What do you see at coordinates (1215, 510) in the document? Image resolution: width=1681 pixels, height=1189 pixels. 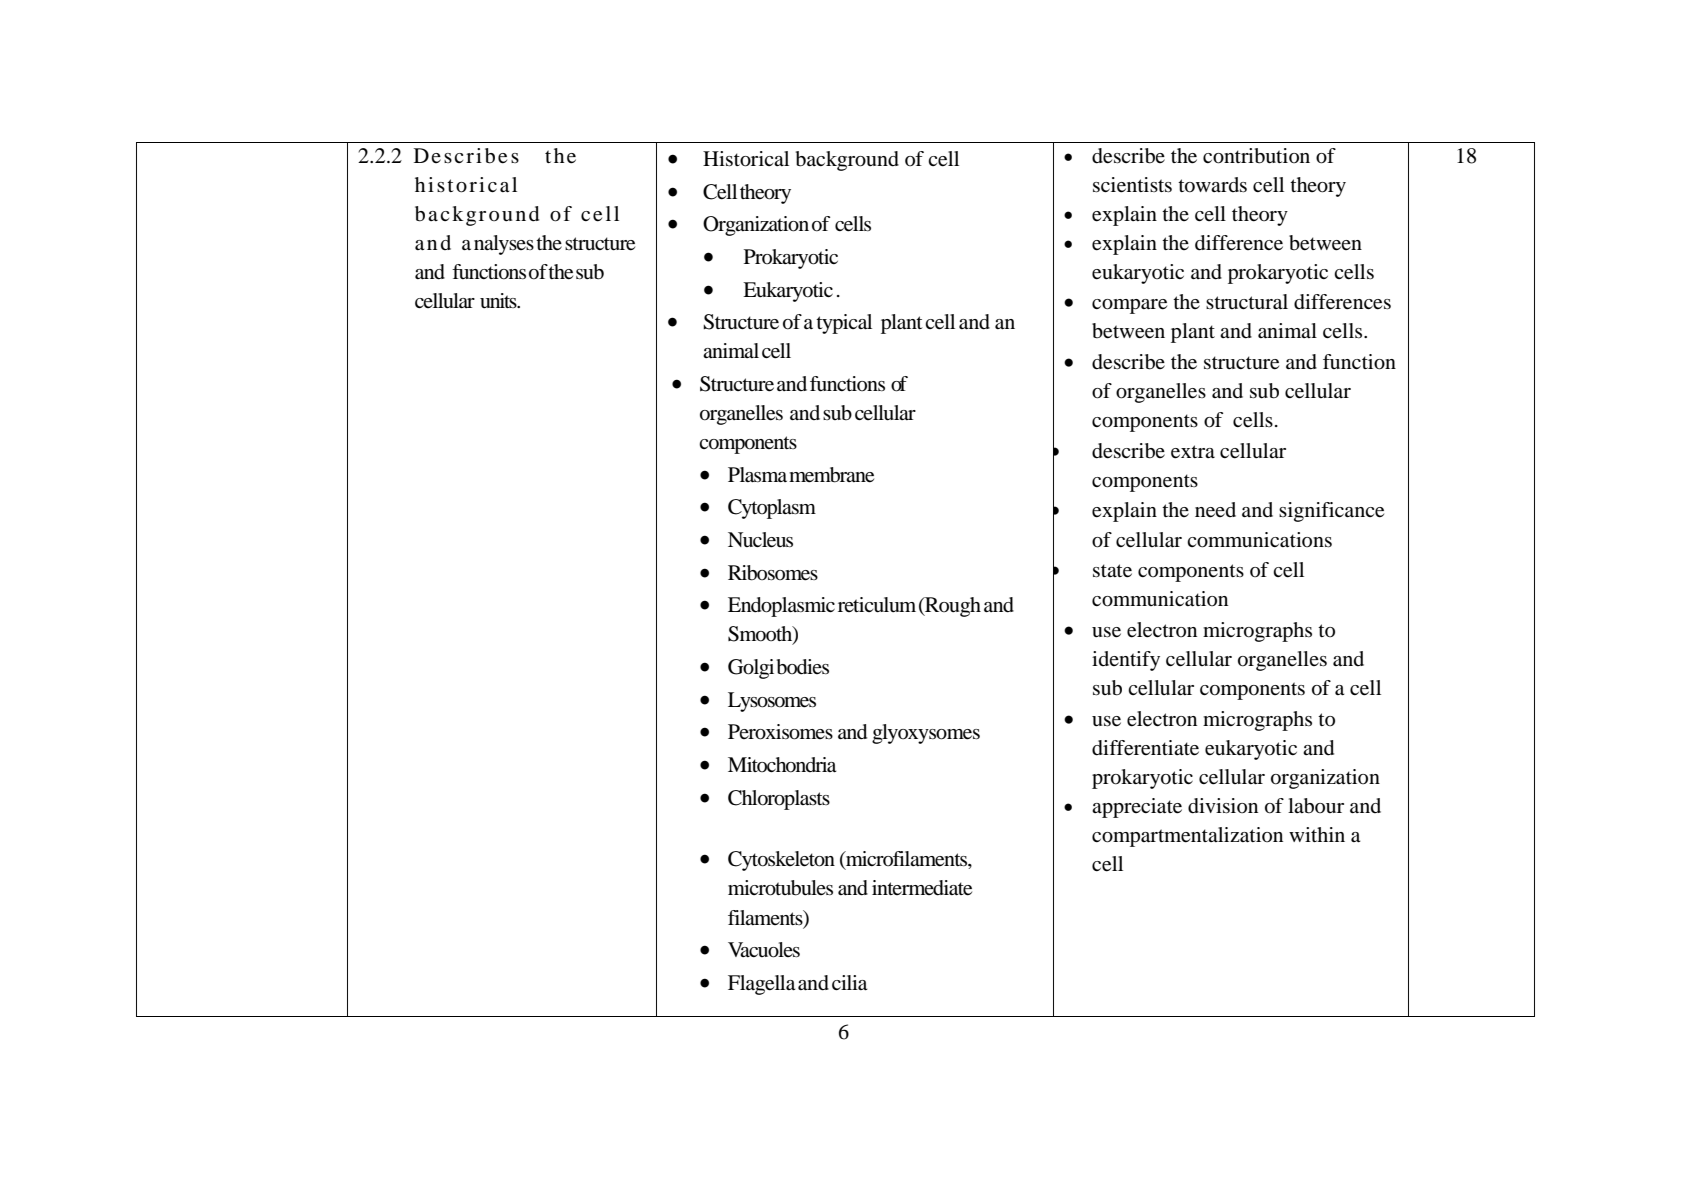 I see `need` at bounding box center [1215, 510].
